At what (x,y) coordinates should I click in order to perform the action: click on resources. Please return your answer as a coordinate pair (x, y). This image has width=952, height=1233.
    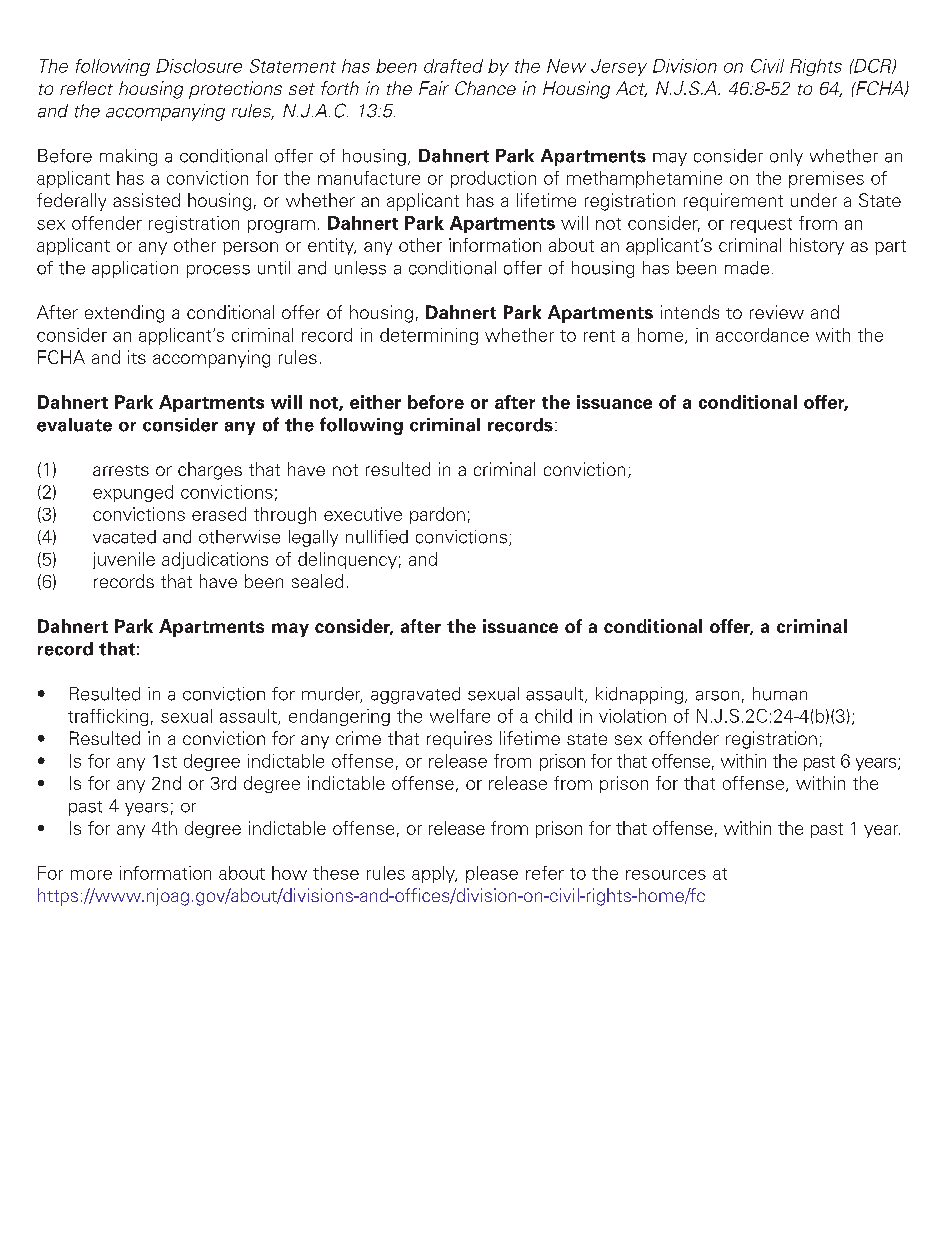
    Looking at the image, I should click on (666, 875).
